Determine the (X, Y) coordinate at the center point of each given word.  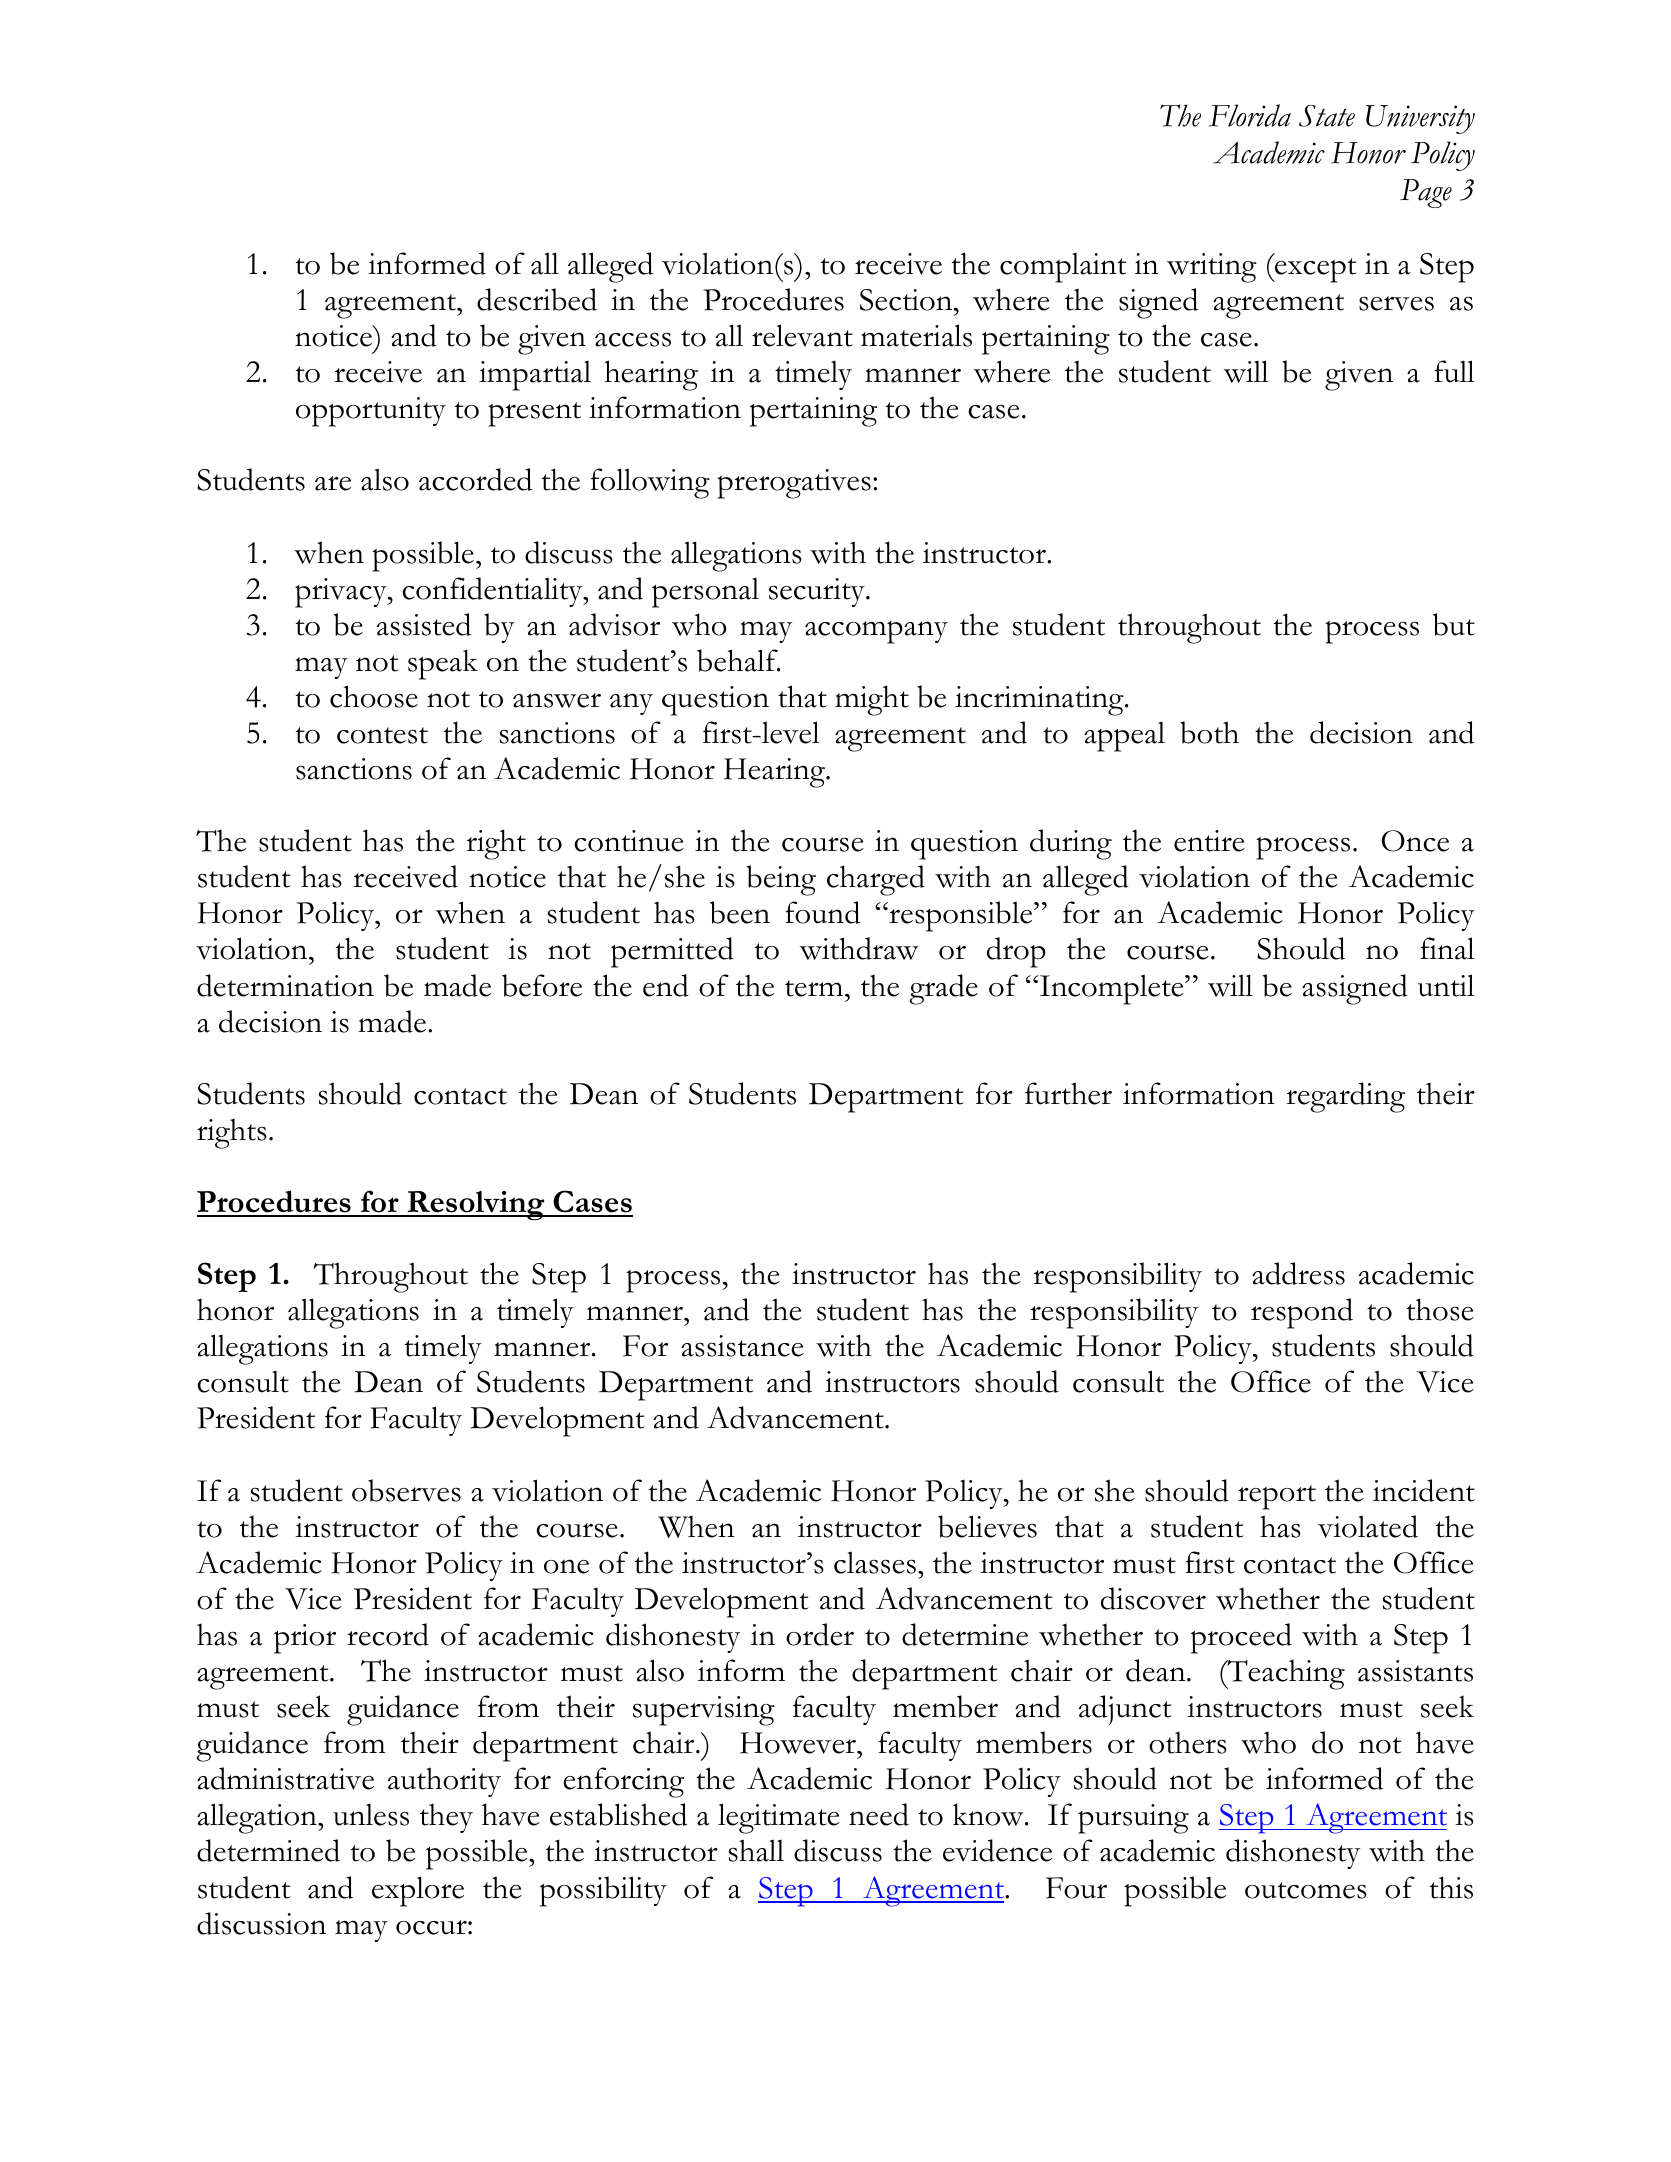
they (446, 1818)
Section (907, 300)
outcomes (1306, 1890)
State (1327, 116)
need (879, 1814)
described (537, 299)
